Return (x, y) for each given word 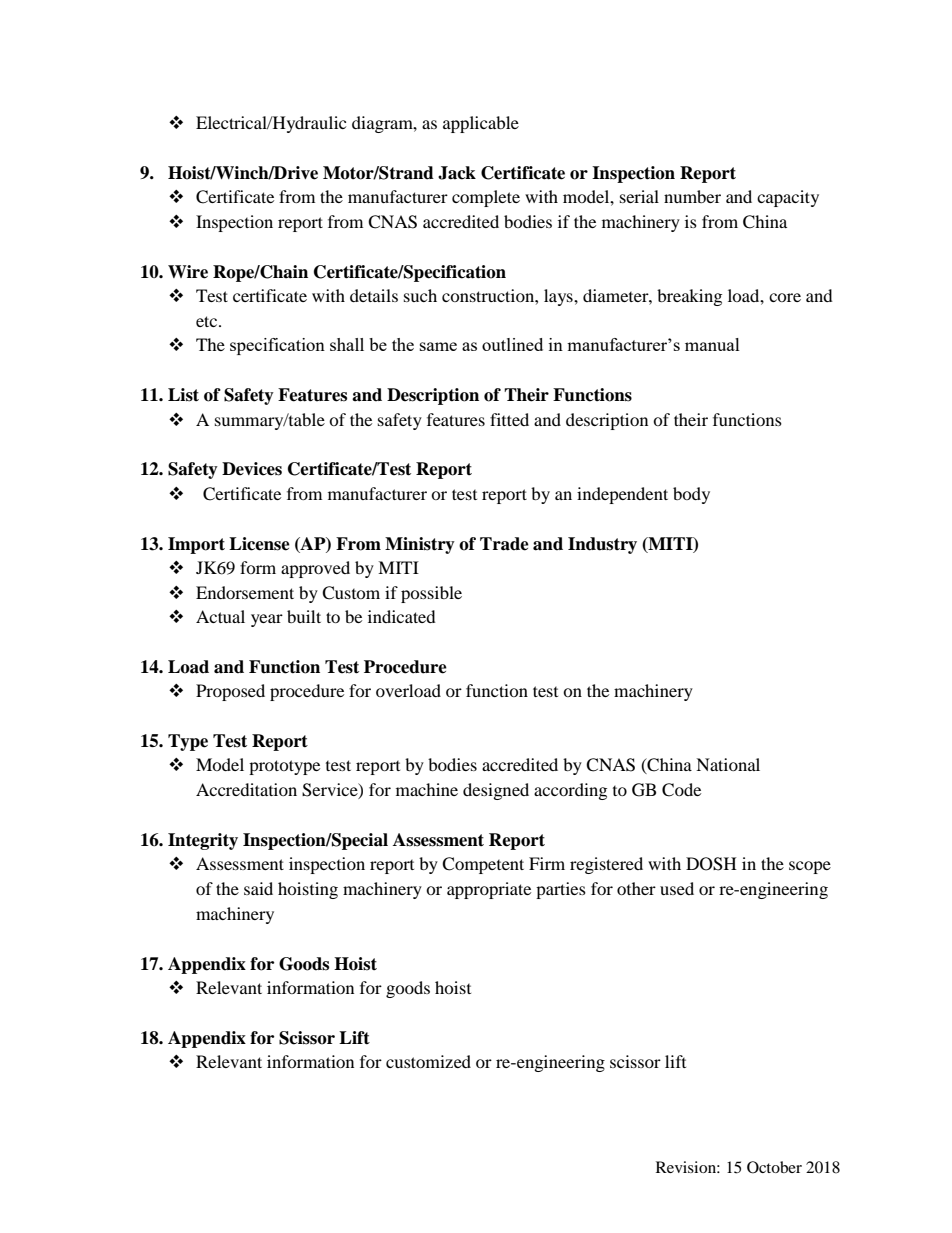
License (259, 544)
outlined (512, 344)
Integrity (203, 841)
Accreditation (246, 789)
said (258, 888)
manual (712, 344)
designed (496, 791)
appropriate (489, 890)
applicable (481, 124)
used (677, 888)
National (728, 764)
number (692, 196)
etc (208, 321)
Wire (188, 272)
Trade (504, 544)
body (691, 495)
